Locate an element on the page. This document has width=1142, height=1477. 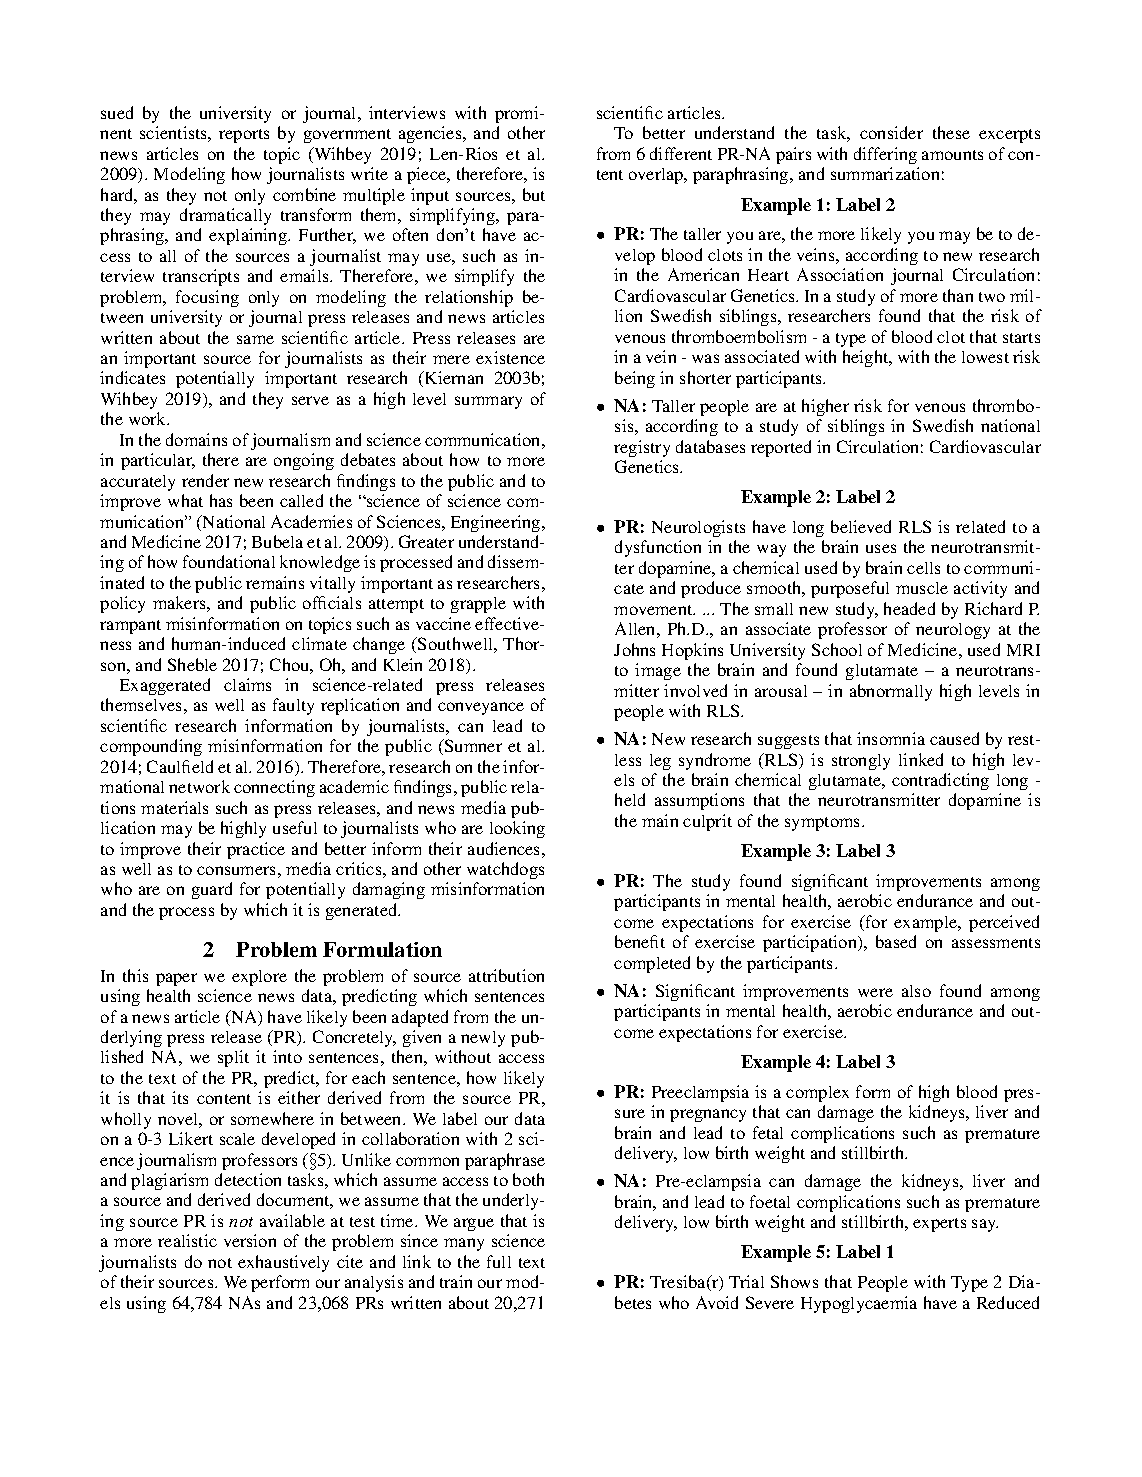
attribution is located at coordinates (506, 975).
